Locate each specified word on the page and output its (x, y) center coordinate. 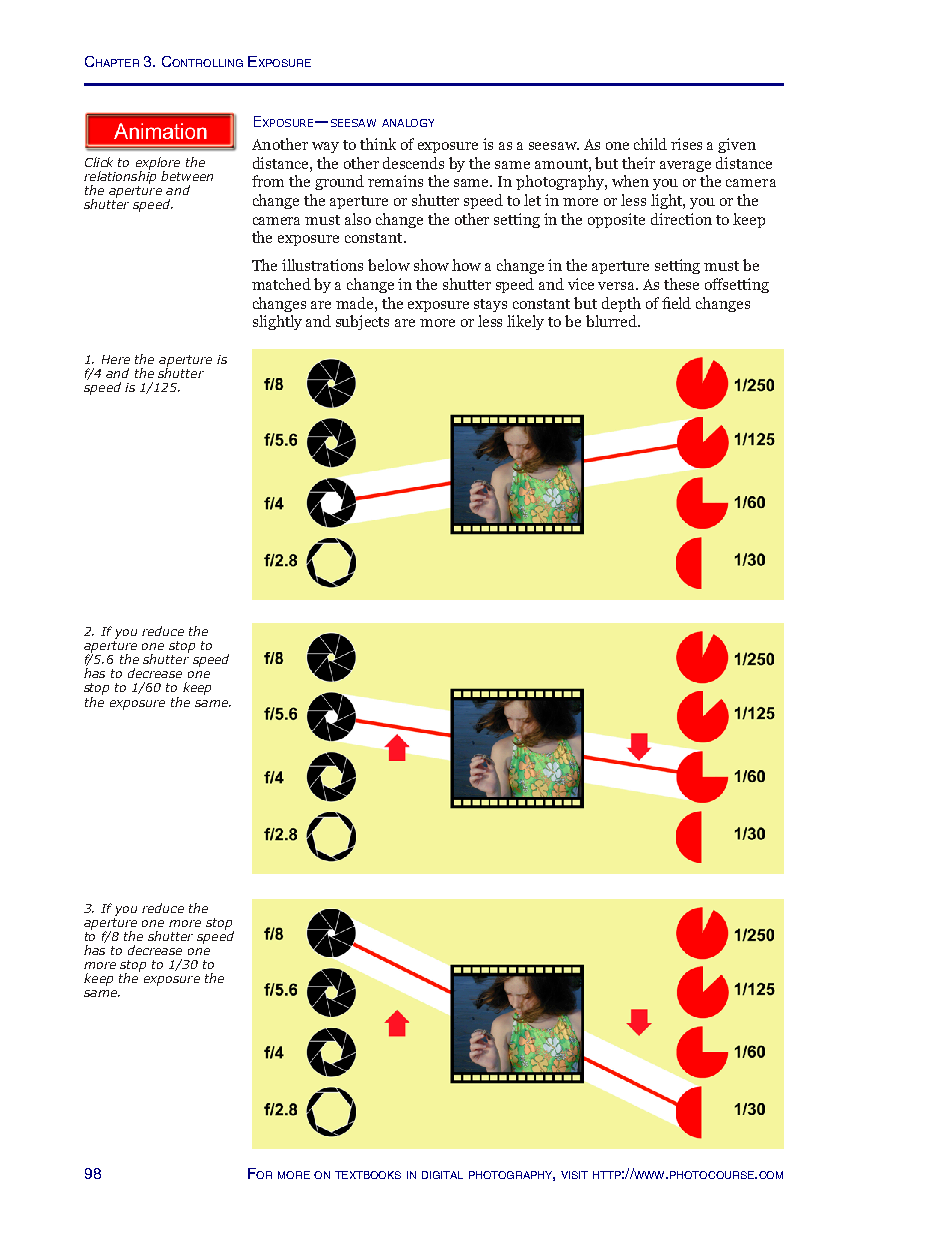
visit (574, 1175)
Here (116, 359)
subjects (362, 322)
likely (525, 322)
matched (281, 284)
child (650, 144)
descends (413, 163)
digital (442, 1175)
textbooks (368, 1175)
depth (621, 304)
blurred (613, 321)
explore (158, 164)
